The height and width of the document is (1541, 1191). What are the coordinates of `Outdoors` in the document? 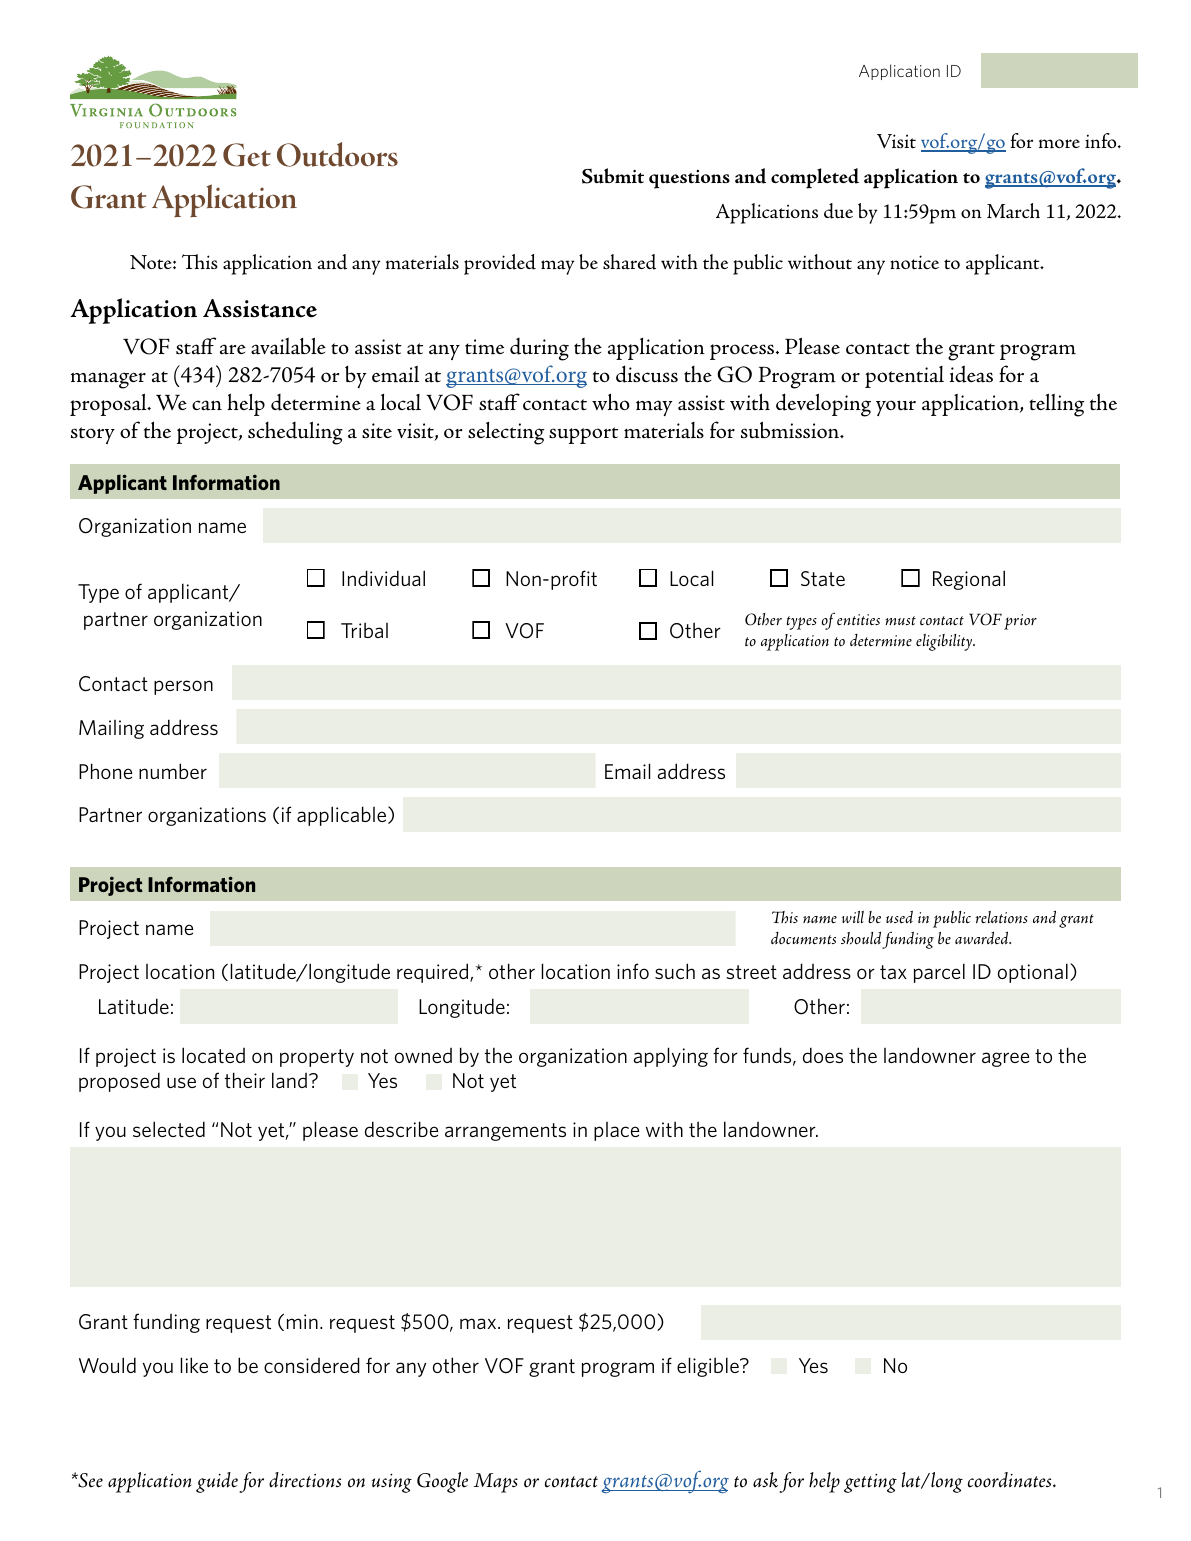 It's located at (337, 154).
